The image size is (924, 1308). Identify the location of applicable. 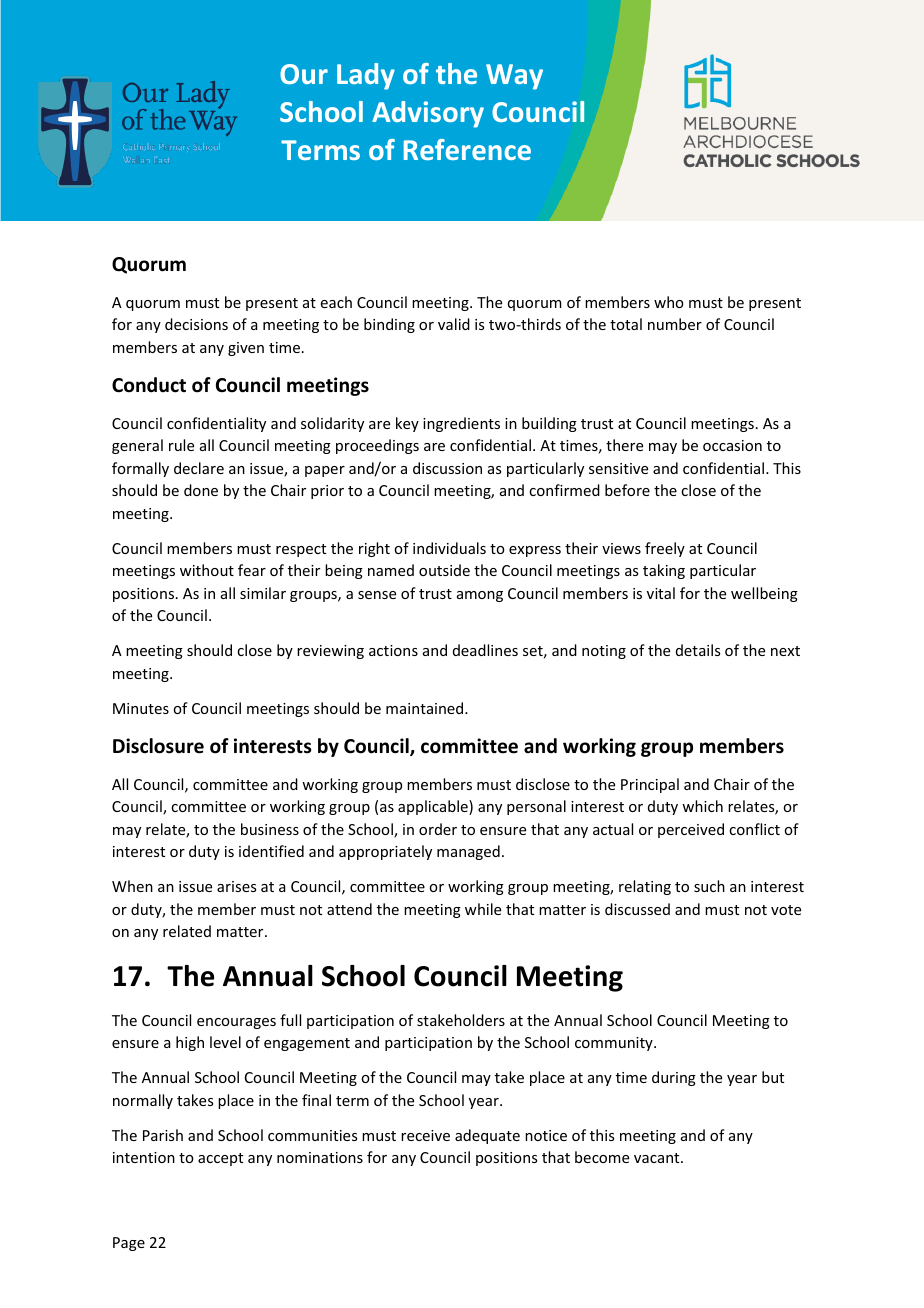
(434, 807).
